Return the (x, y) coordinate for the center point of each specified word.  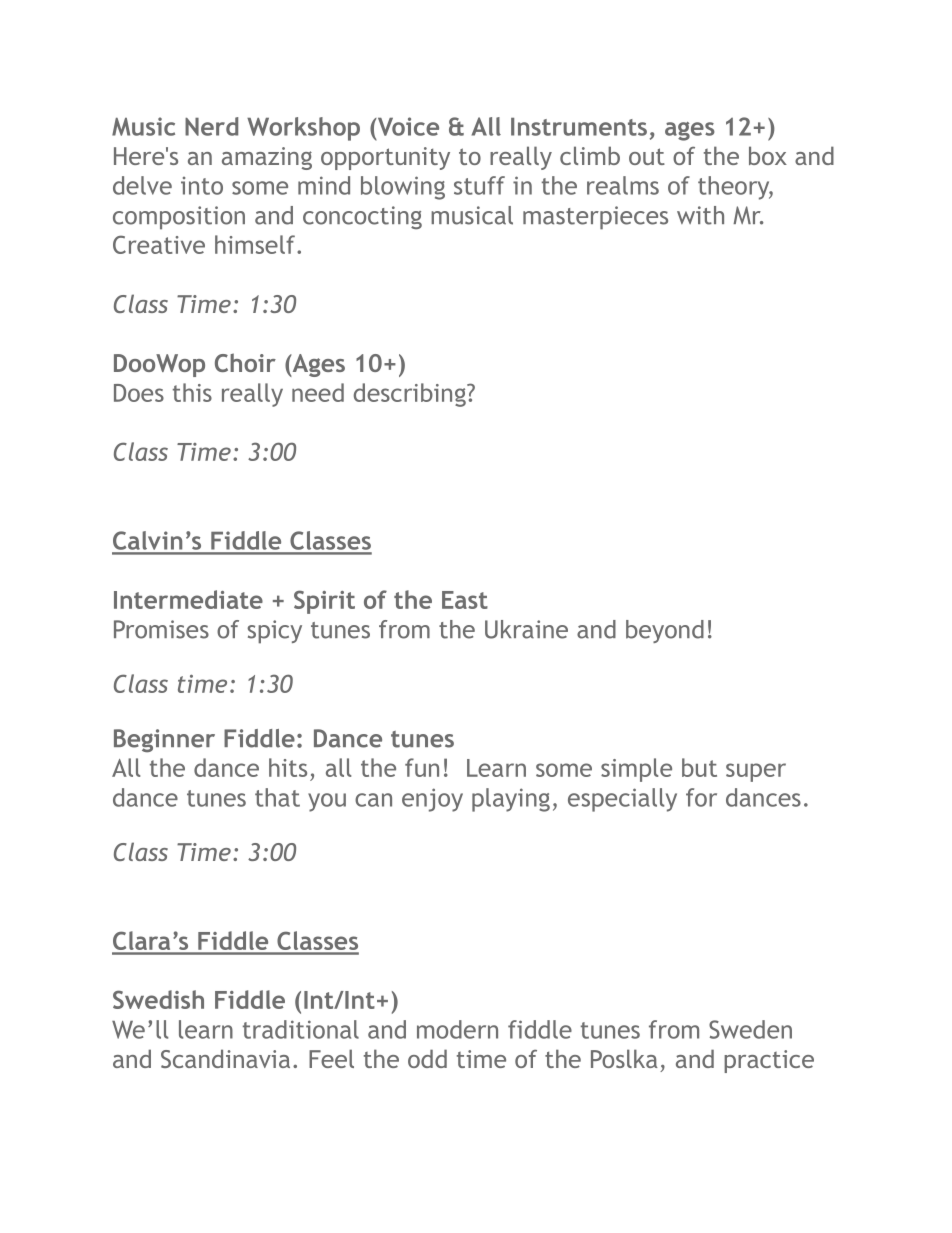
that (277, 797)
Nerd (211, 126)
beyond (665, 631)
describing (411, 395)
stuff (479, 185)
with (700, 215)
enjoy (432, 800)
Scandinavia (225, 1058)
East (465, 600)
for (701, 797)
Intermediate (188, 599)
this (192, 392)
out (647, 156)
